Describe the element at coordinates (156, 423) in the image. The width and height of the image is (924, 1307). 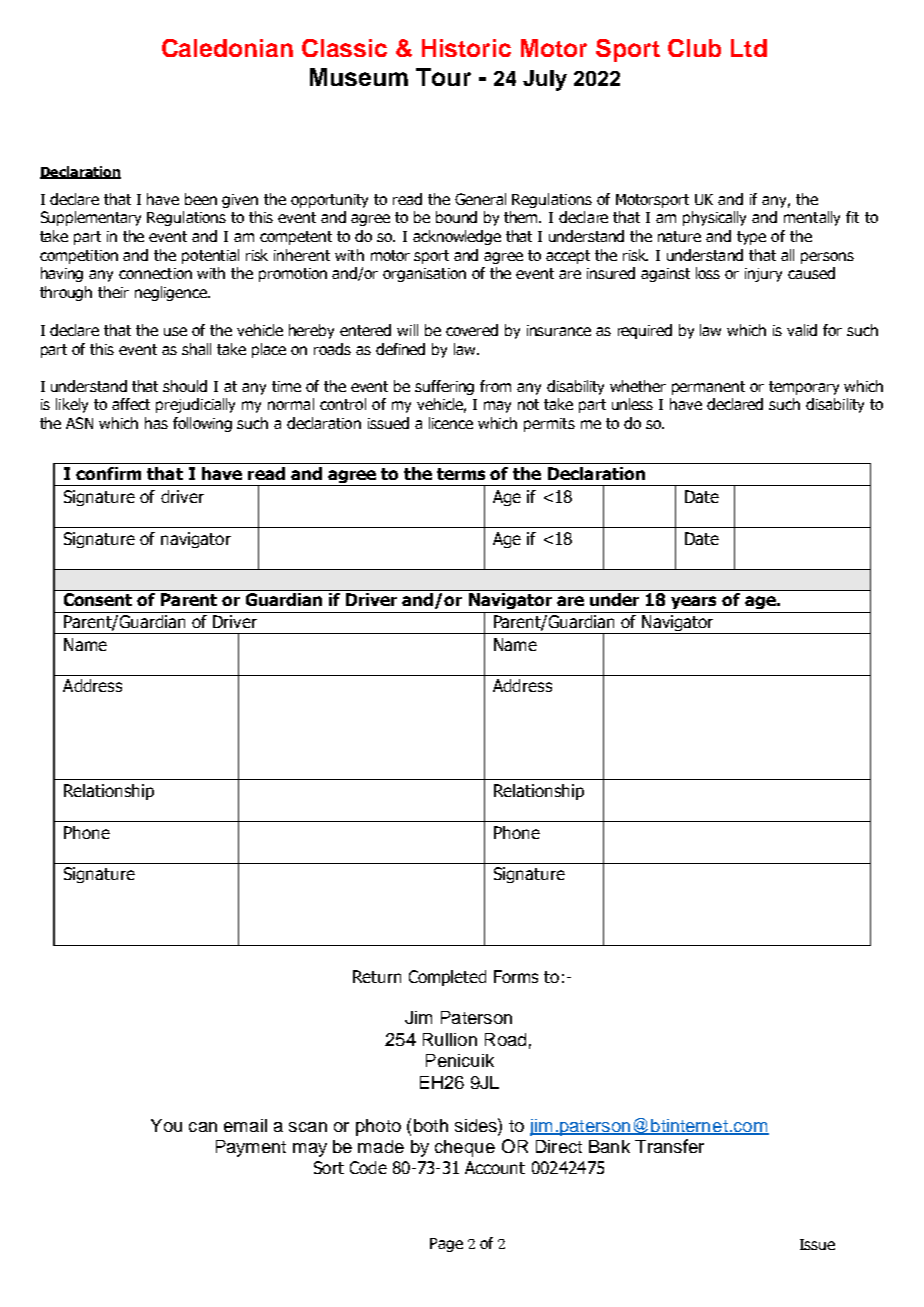
I see `has` at that location.
